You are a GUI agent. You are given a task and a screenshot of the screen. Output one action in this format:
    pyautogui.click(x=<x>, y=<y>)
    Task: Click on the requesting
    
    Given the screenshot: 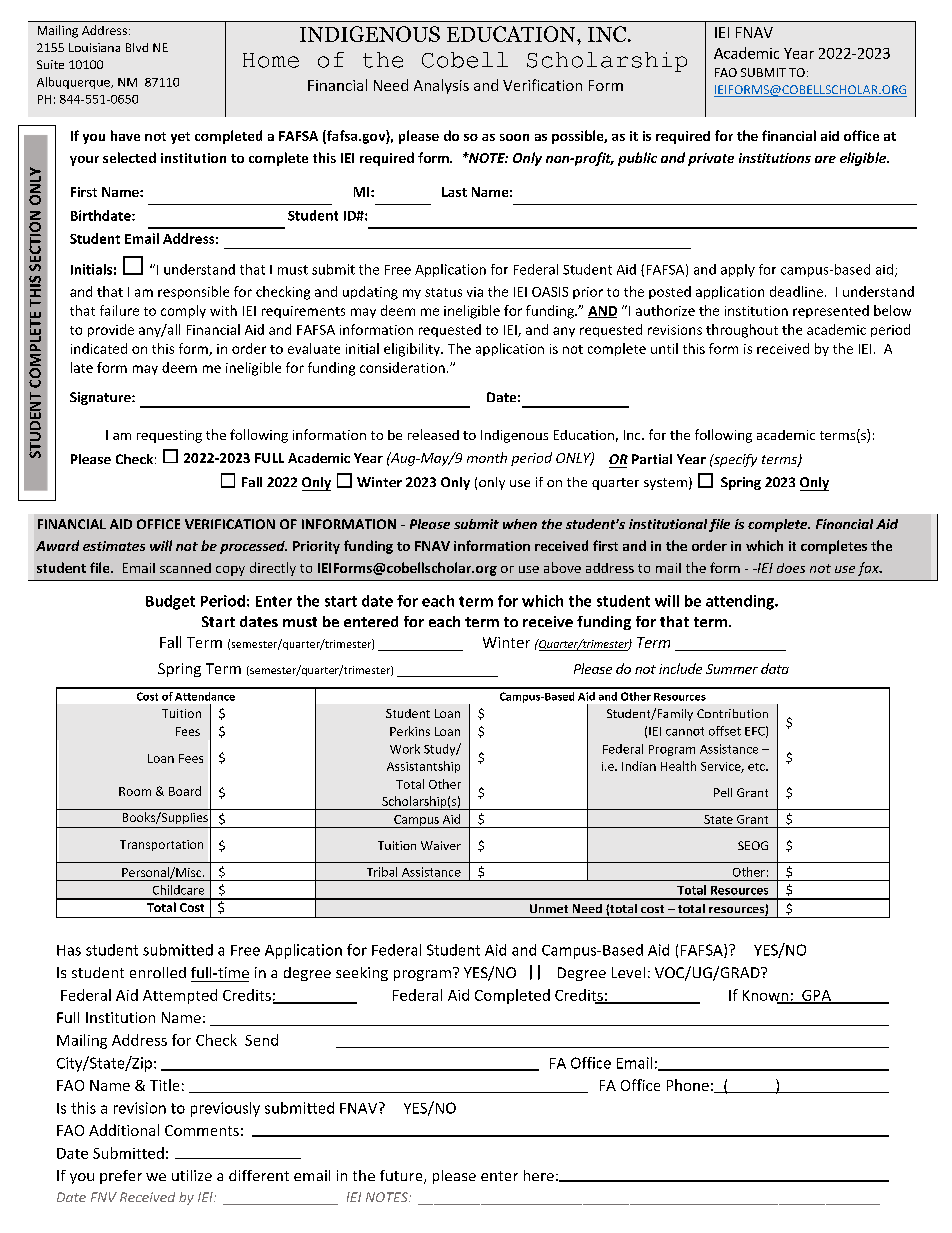 What is the action you would take?
    pyautogui.click(x=169, y=436)
